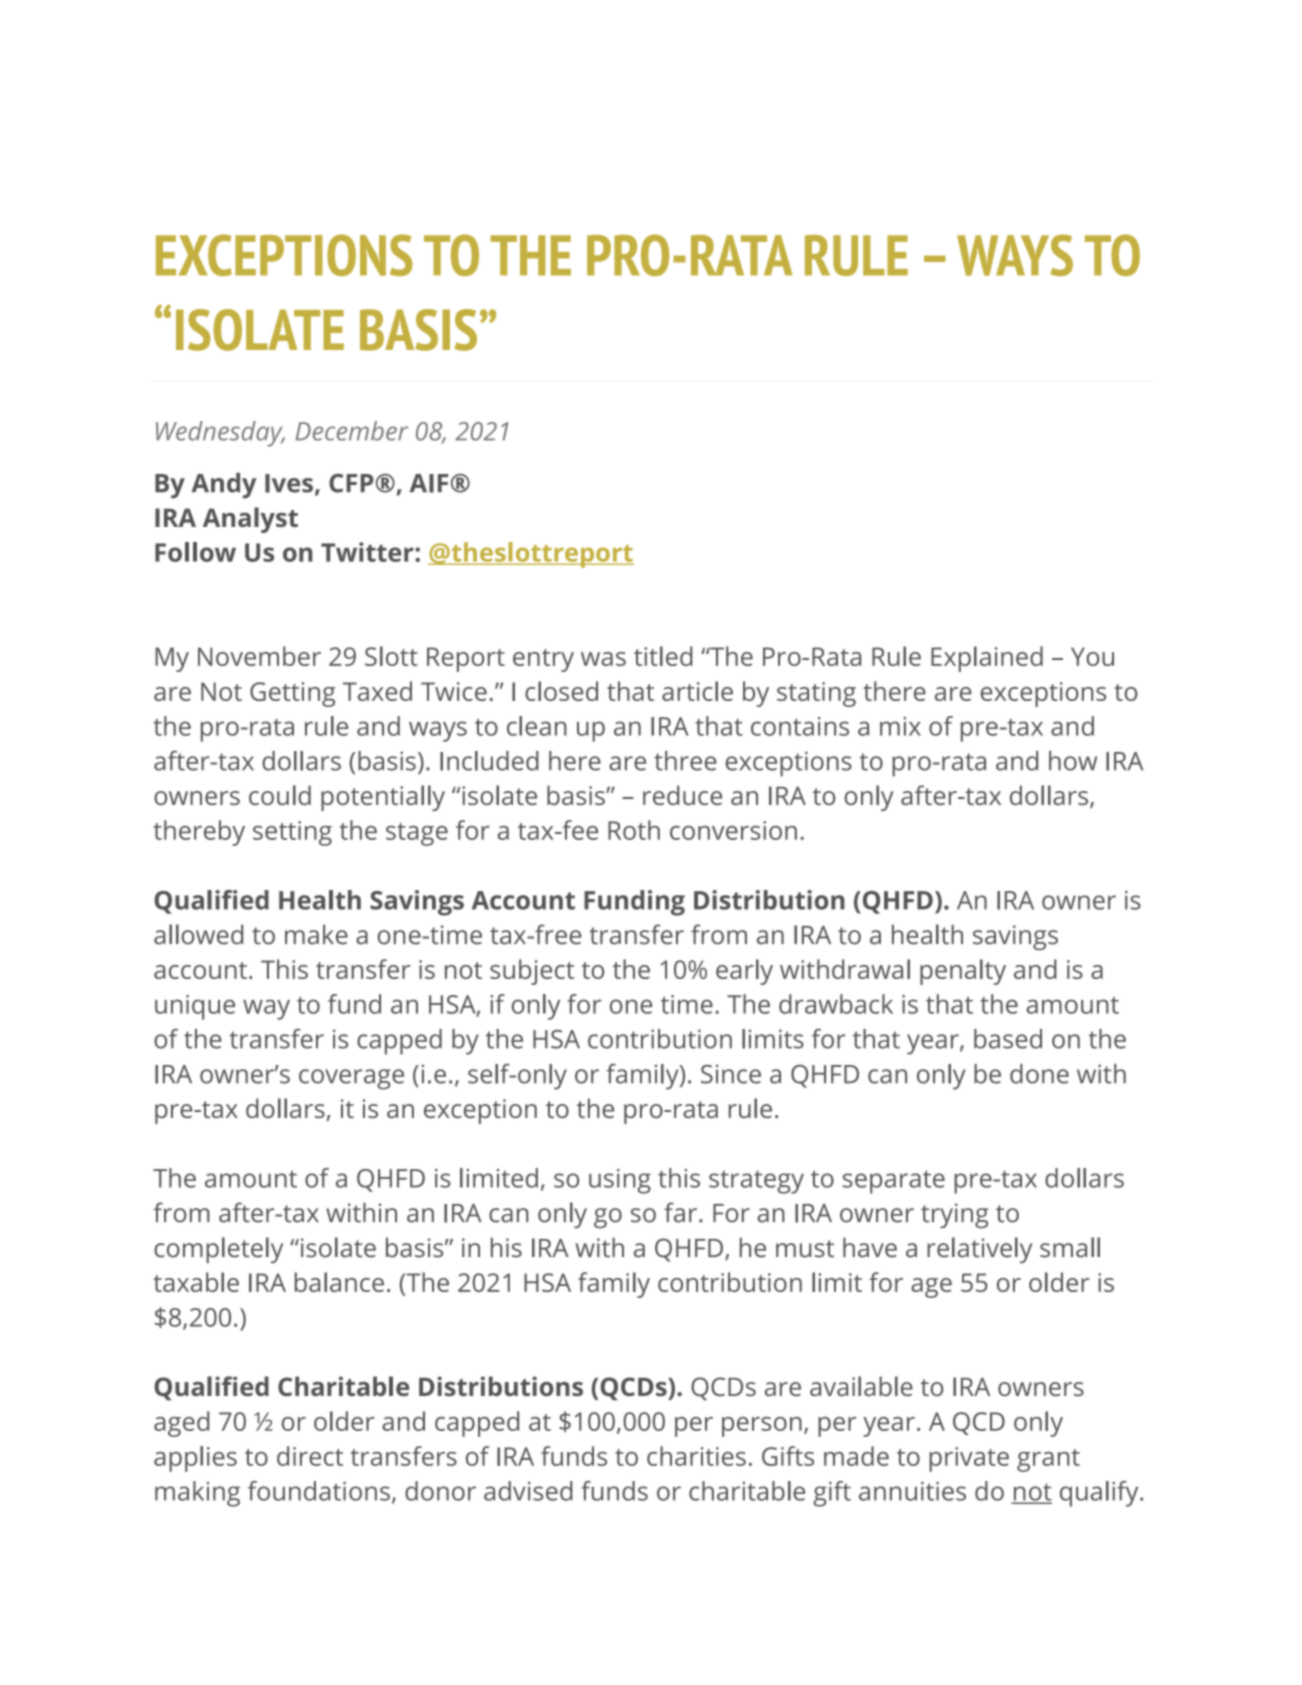  Describe the element at coordinates (339, 1282) in the image. I see `balance` at that location.
